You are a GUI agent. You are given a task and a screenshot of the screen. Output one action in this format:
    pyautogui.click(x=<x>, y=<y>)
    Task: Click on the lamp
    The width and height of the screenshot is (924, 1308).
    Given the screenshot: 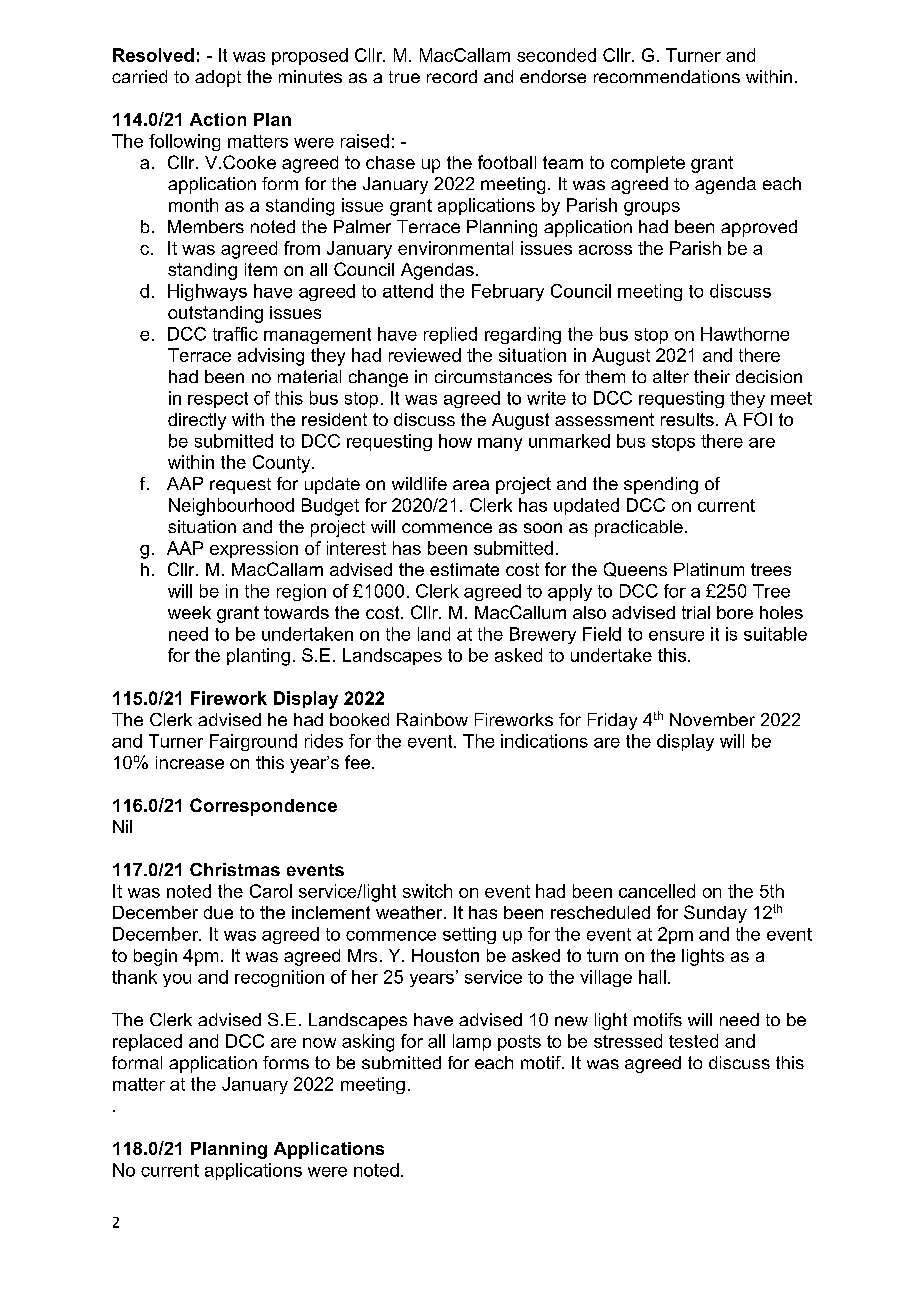 What is the action you would take?
    pyautogui.click(x=472, y=1042)
